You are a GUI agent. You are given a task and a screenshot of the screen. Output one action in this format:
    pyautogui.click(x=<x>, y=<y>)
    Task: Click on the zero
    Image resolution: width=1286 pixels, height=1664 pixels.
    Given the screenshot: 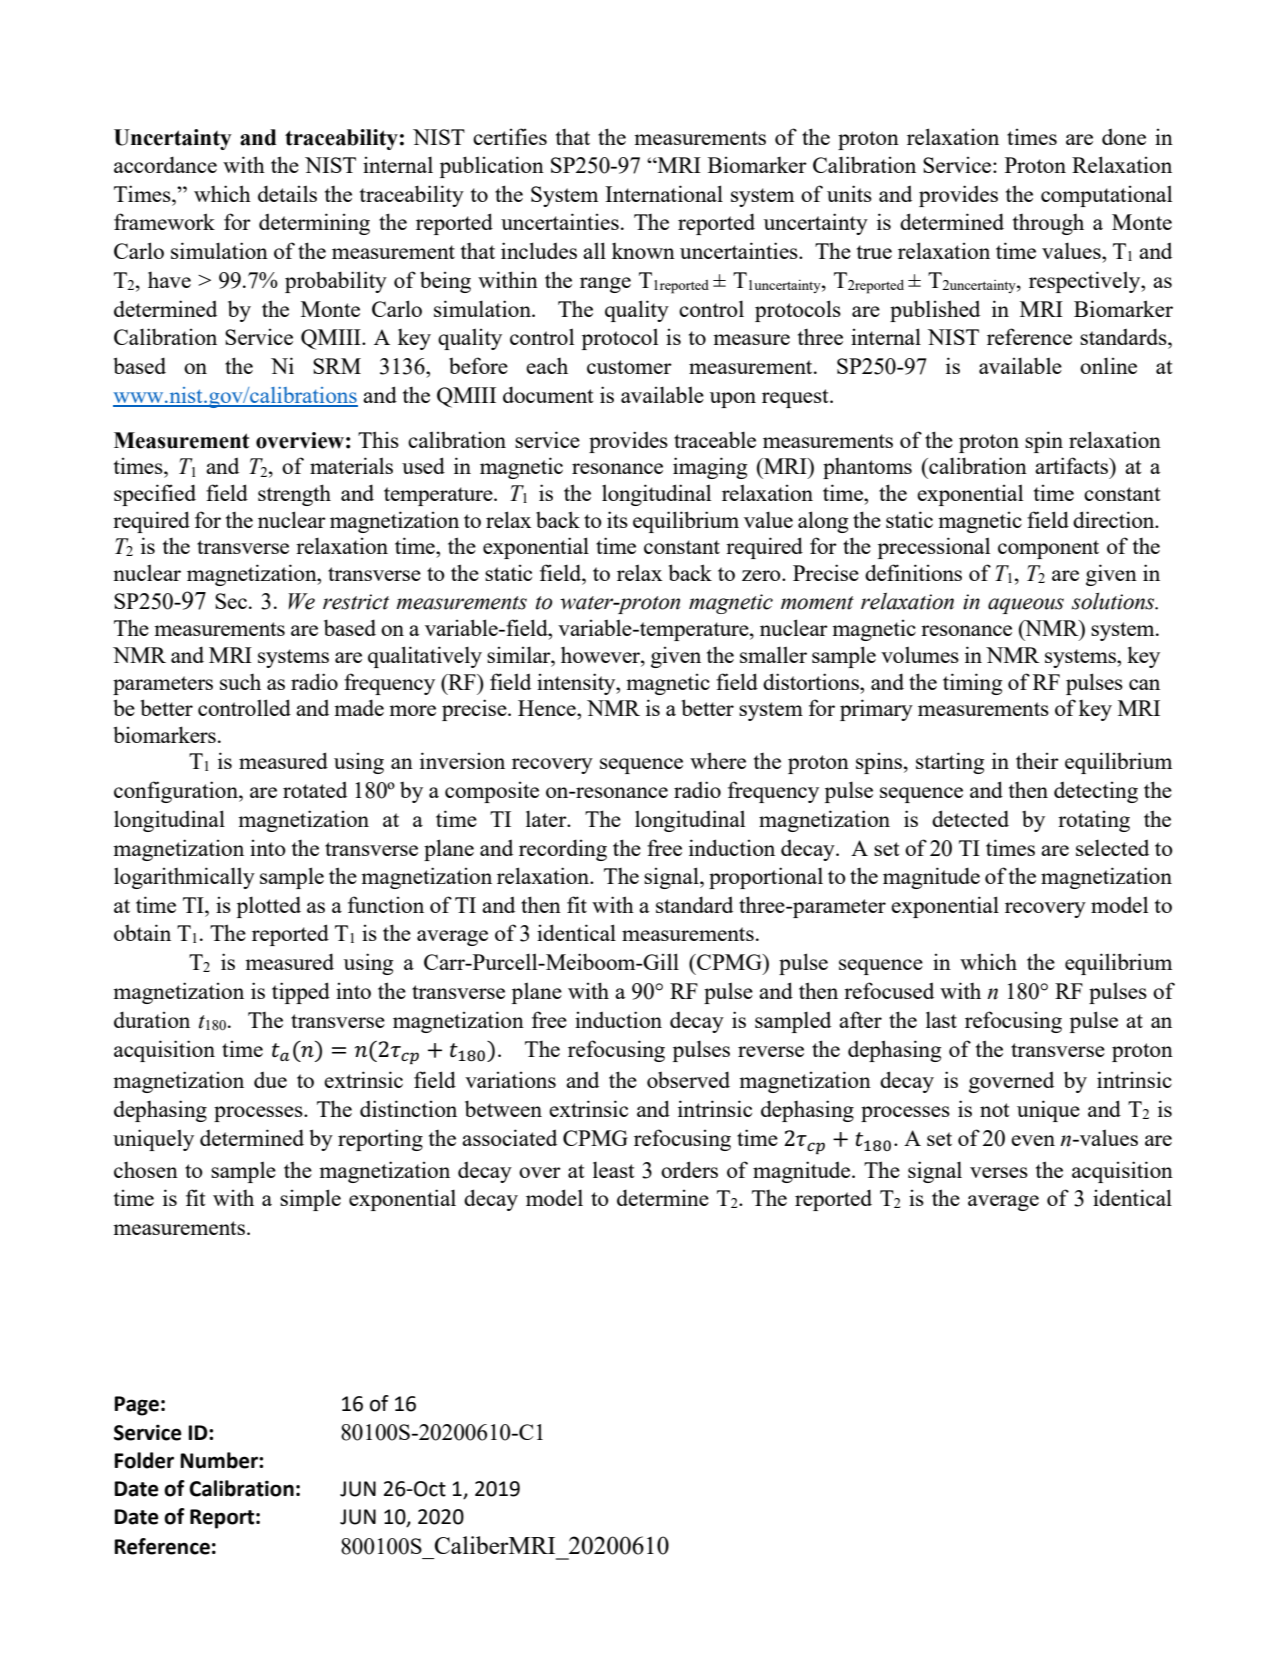 What is the action you would take?
    pyautogui.click(x=762, y=575)
